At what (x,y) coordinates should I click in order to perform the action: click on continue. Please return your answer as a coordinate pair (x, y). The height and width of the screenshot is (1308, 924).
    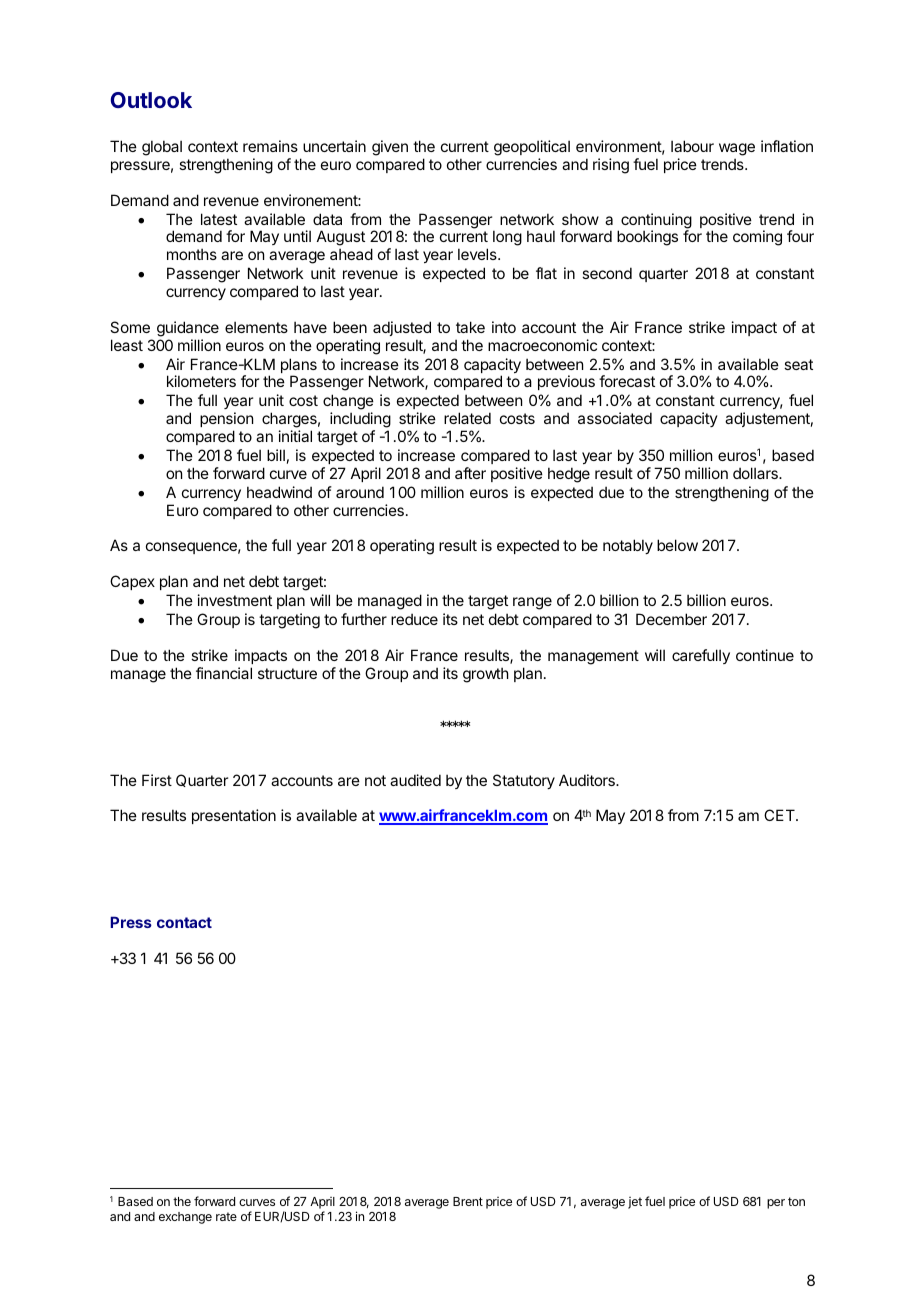
    Looking at the image, I should click on (765, 655).
